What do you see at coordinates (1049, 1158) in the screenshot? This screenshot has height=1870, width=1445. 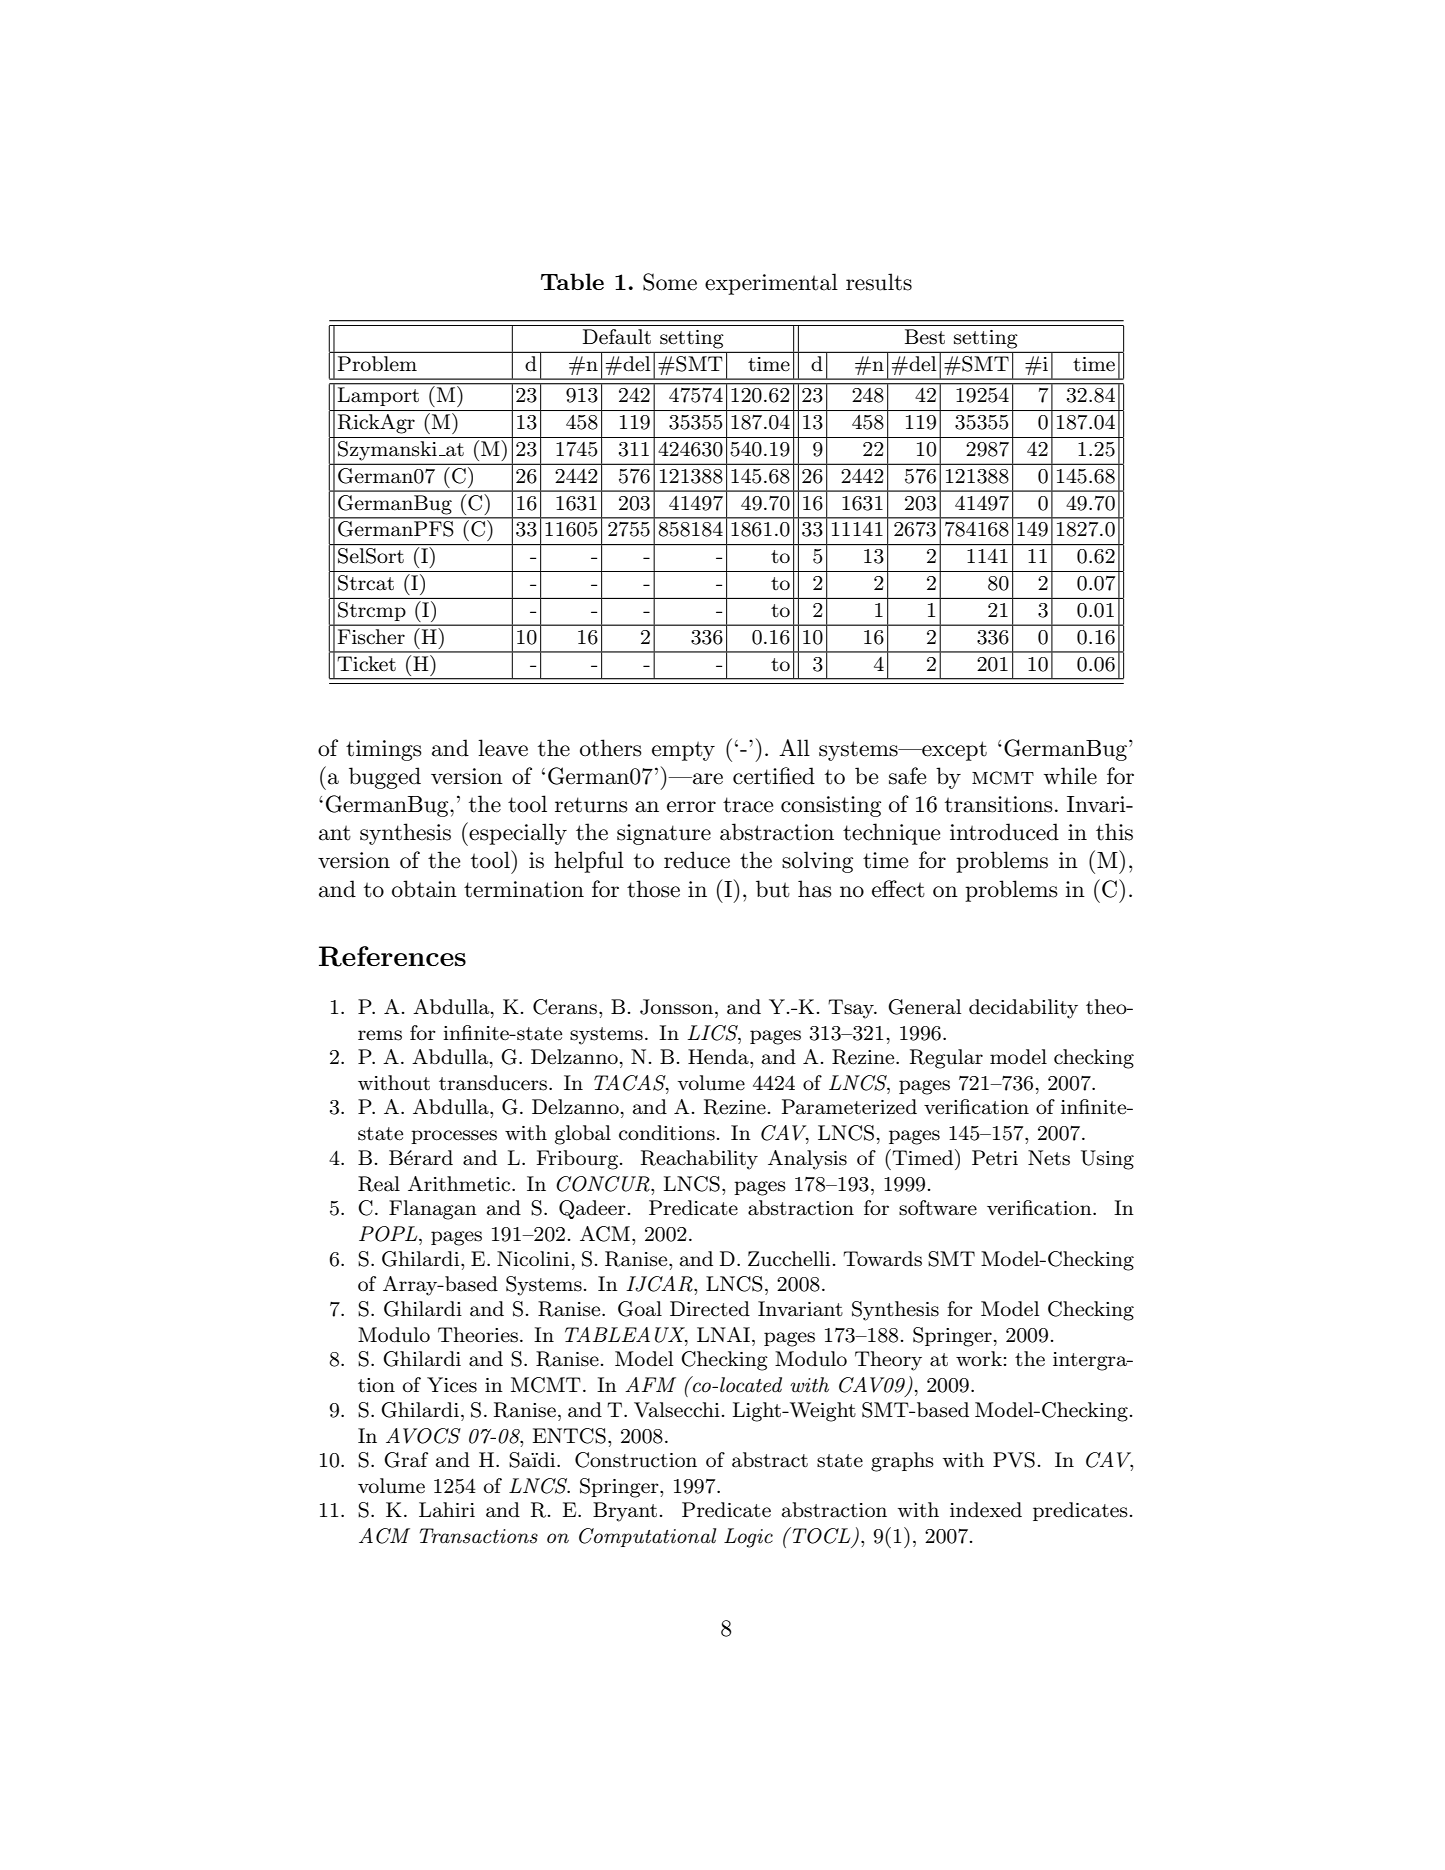 I see `Nets` at bounding box center [1049, 1158].
